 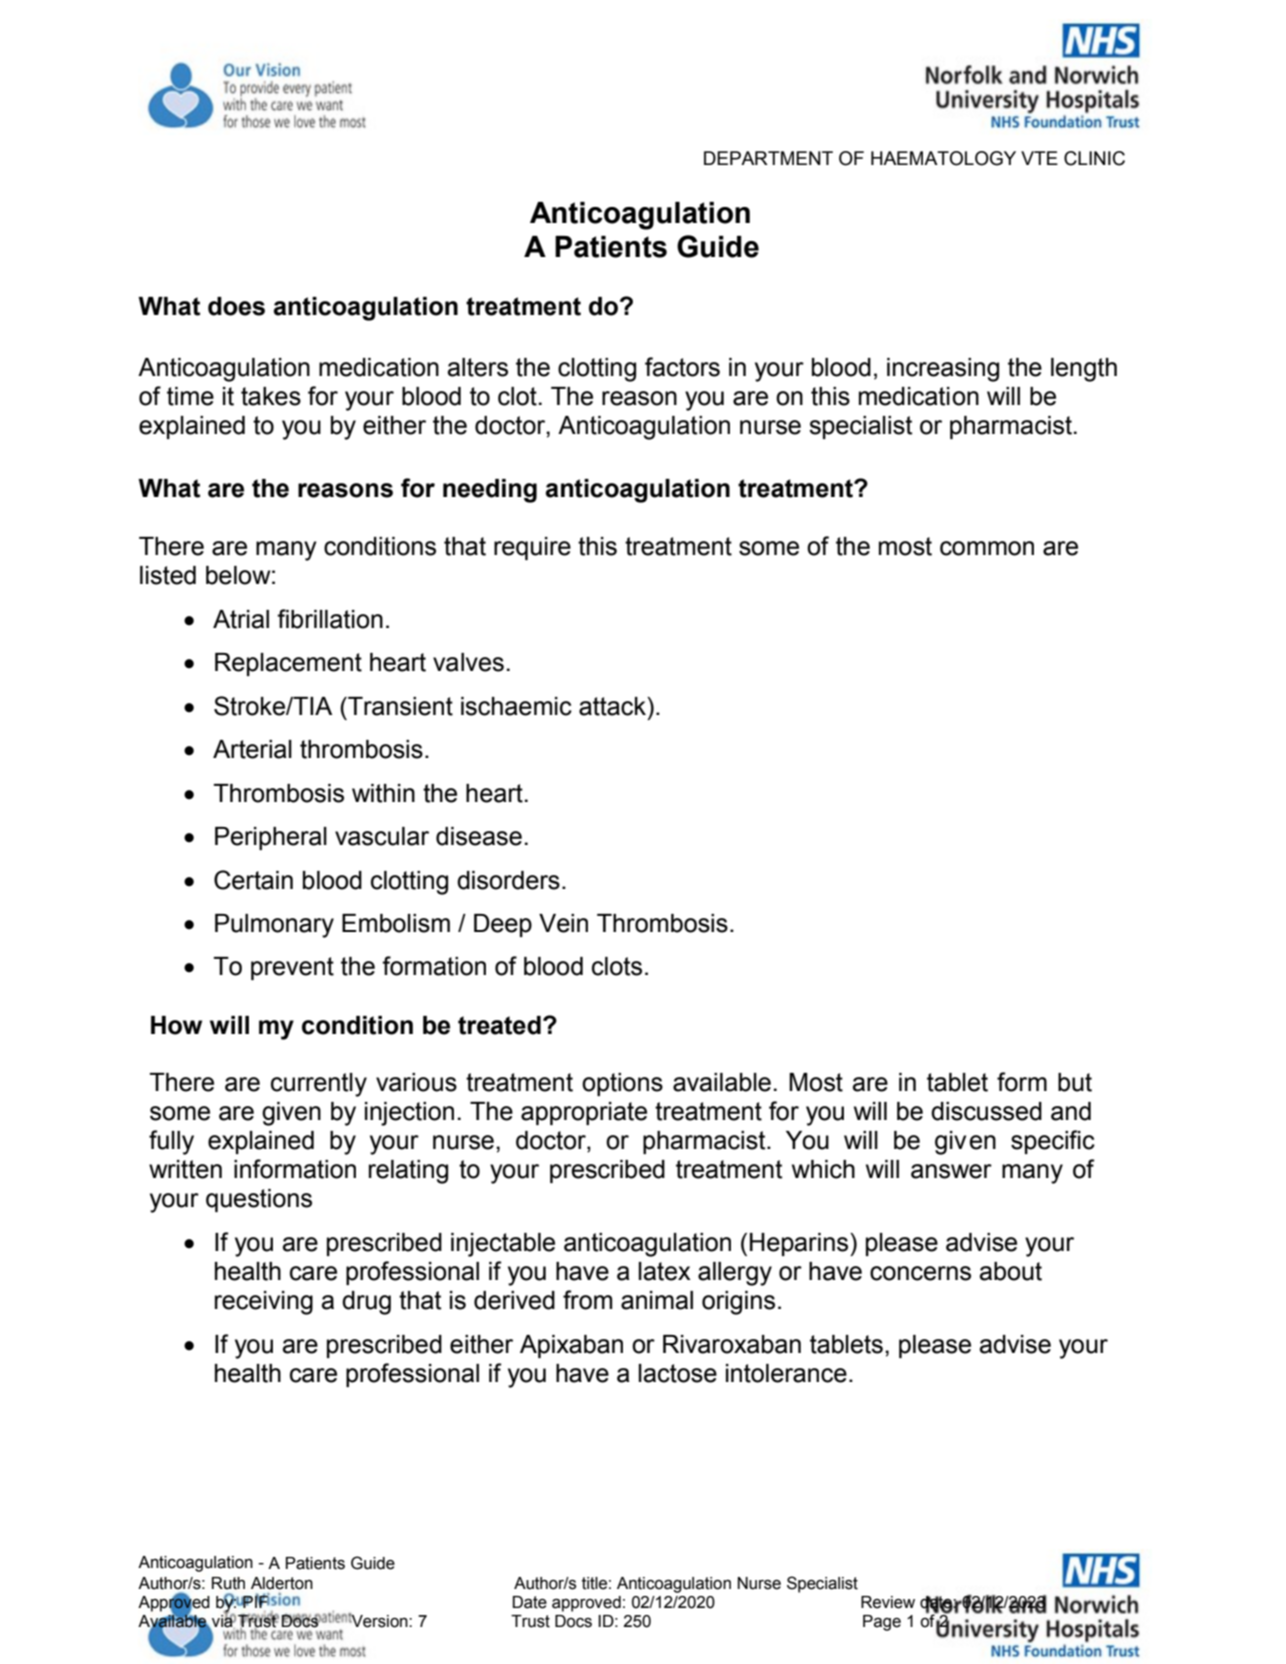 I want to click on does, so click(x=236, y=306).
